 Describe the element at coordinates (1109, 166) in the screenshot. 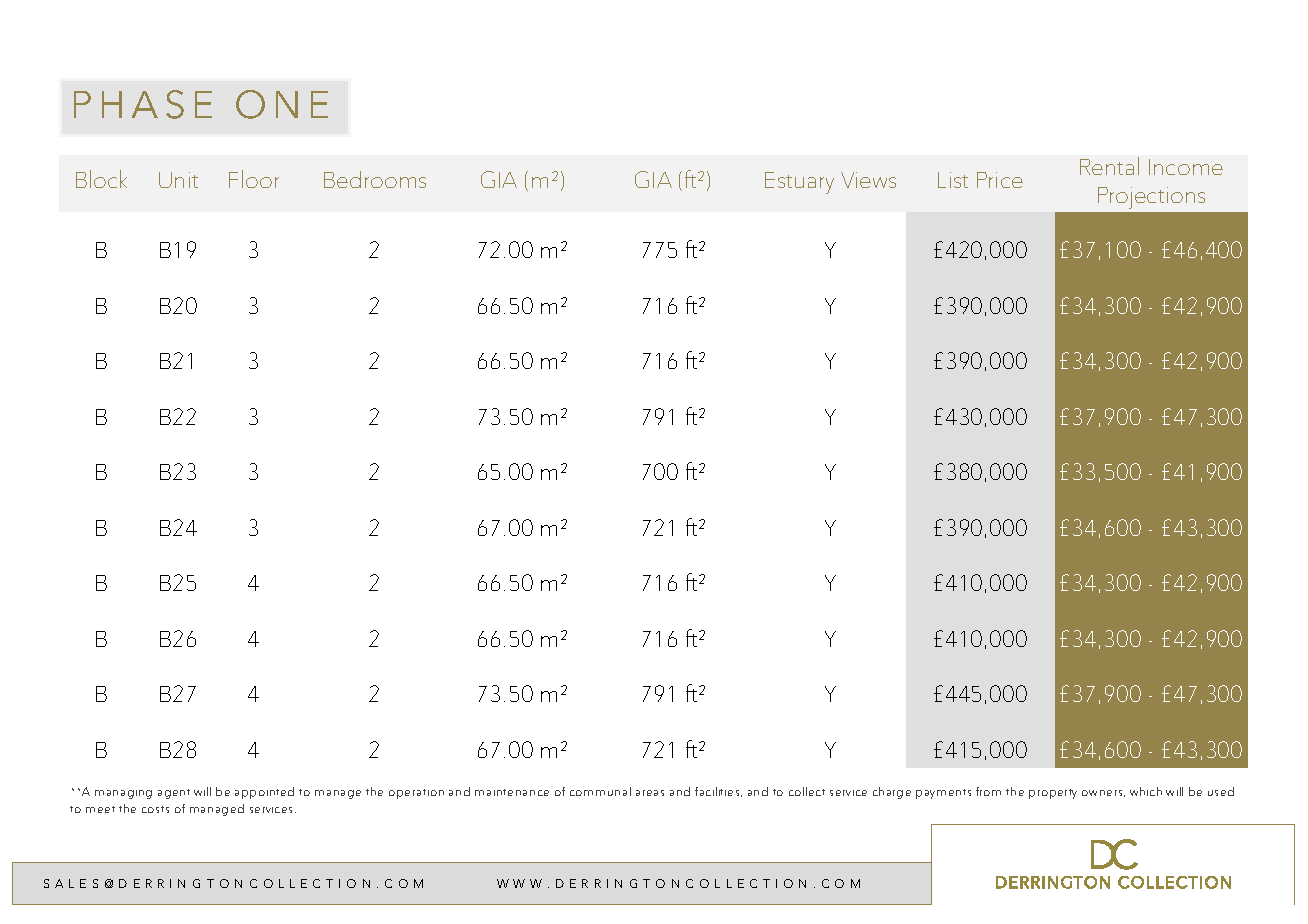

I see `Rental` at that location.
